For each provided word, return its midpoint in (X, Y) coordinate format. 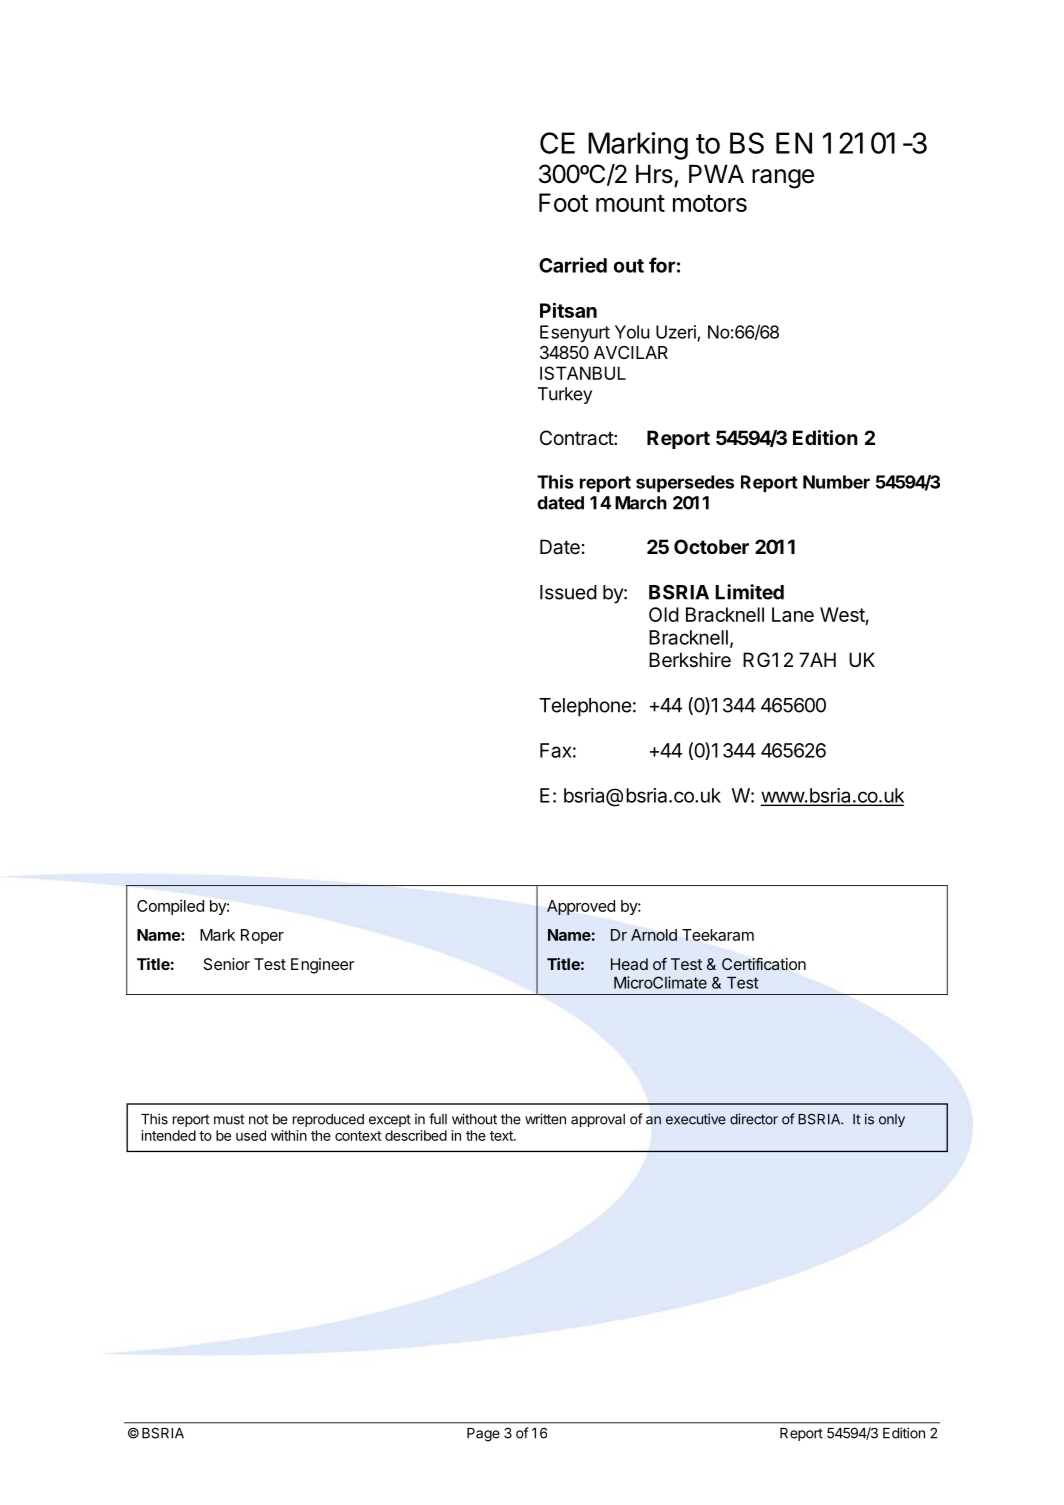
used (251, 1135)
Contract (577, 438)
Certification (764, 964)
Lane (793, 614)
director (754, 1119)
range (783, 179)
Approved (581, 907)
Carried (573, 265)
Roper (262, 936)
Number (836, 482)
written (545, 1119)
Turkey (565, 395)
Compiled (170, 907)
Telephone (585, 707)
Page (483, 1435)
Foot (563, 202)
